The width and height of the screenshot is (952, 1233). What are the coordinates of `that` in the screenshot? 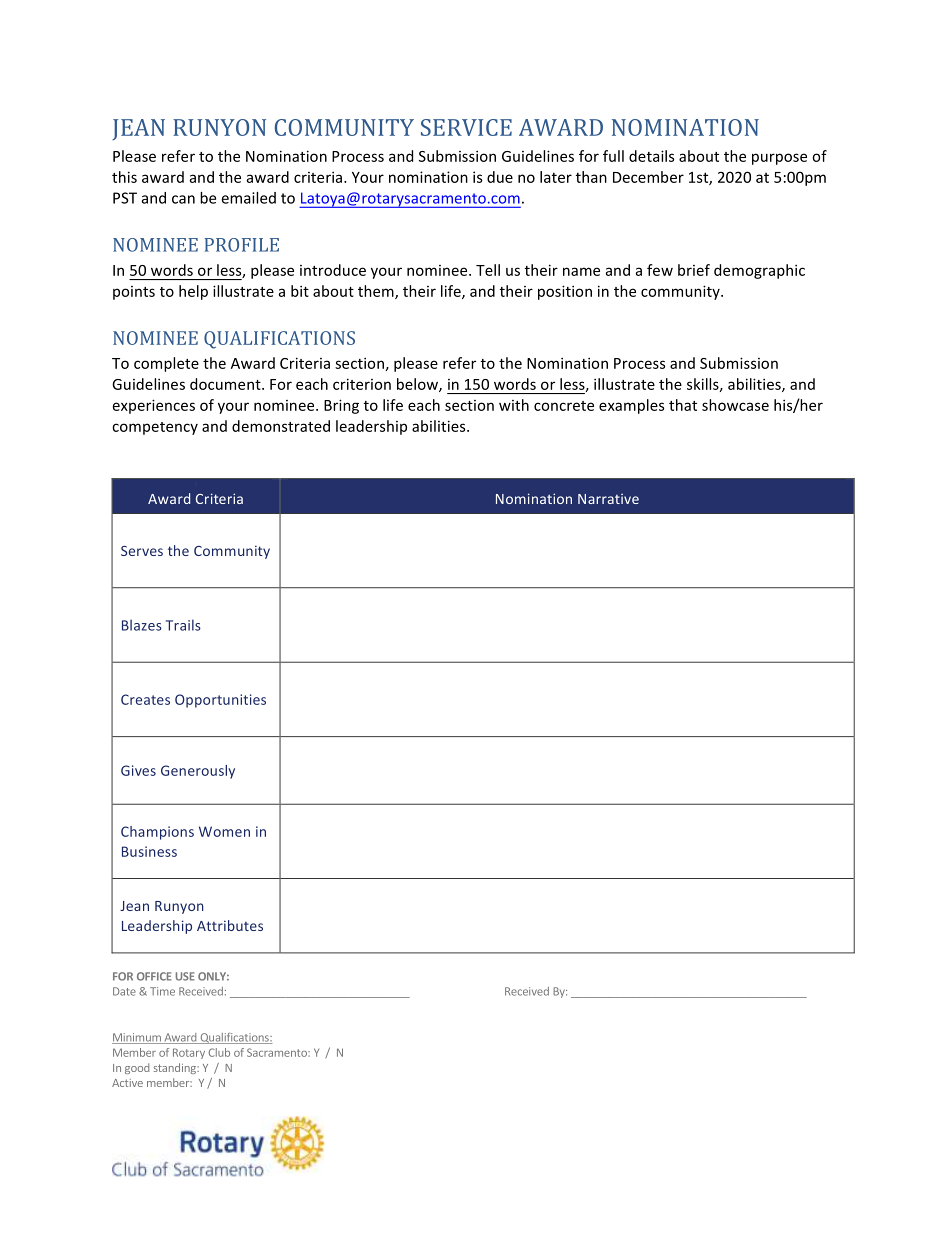 It's located at (683, 405).
